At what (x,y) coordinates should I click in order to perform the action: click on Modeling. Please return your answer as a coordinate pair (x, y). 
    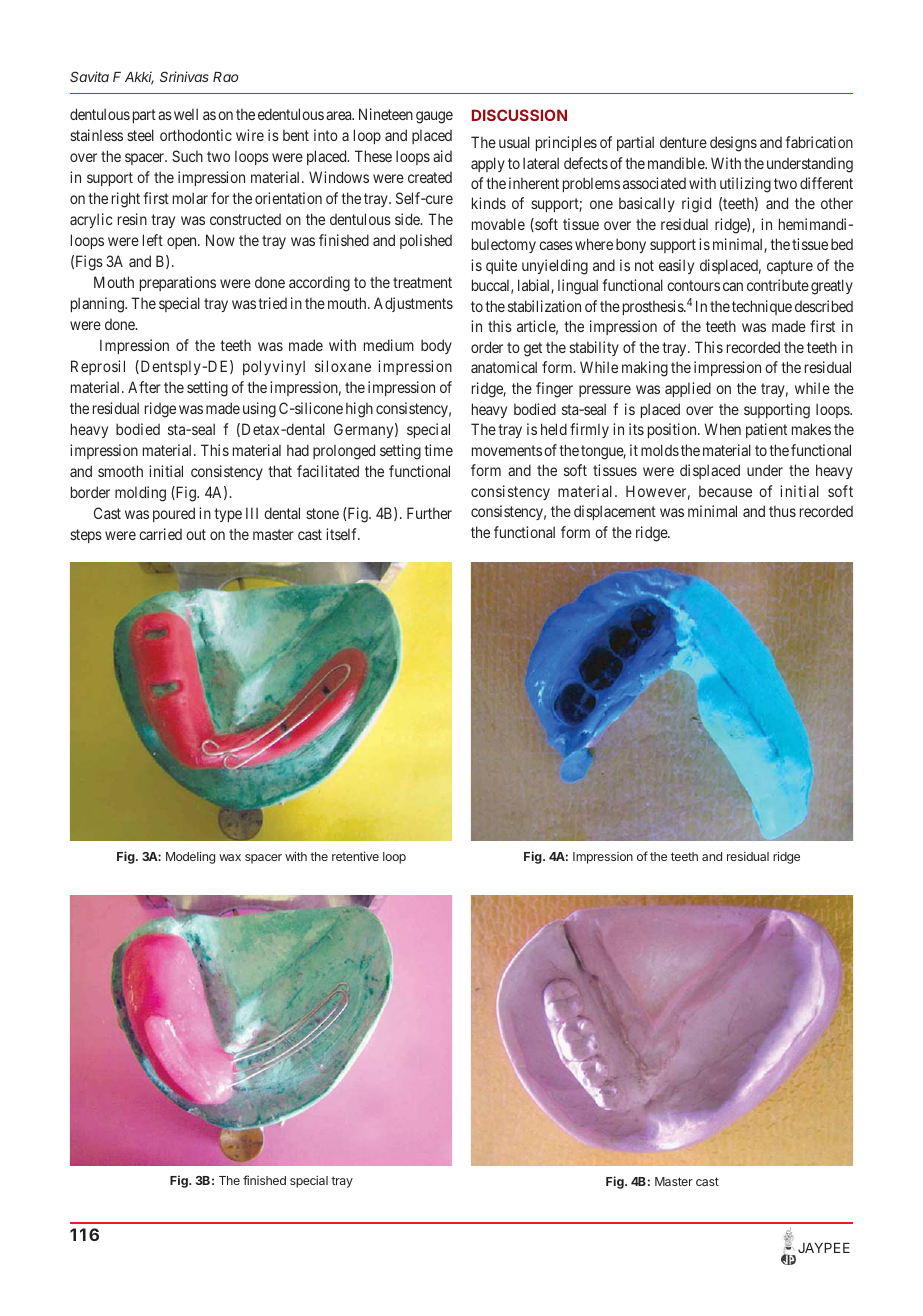
    Looking at the image, I should click on (190, 857).
